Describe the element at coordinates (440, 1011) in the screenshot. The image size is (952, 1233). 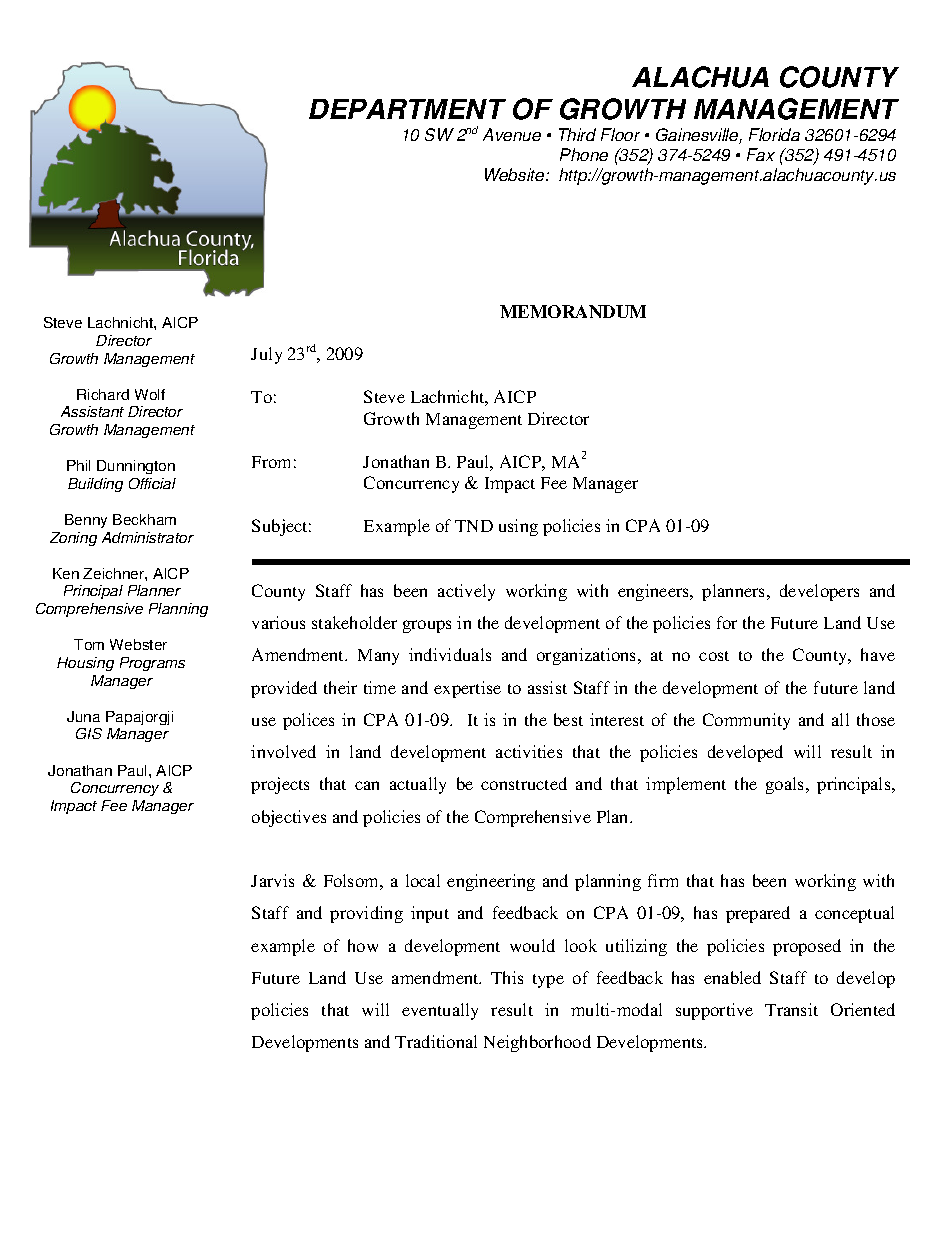
I see `eventually` at that location.
